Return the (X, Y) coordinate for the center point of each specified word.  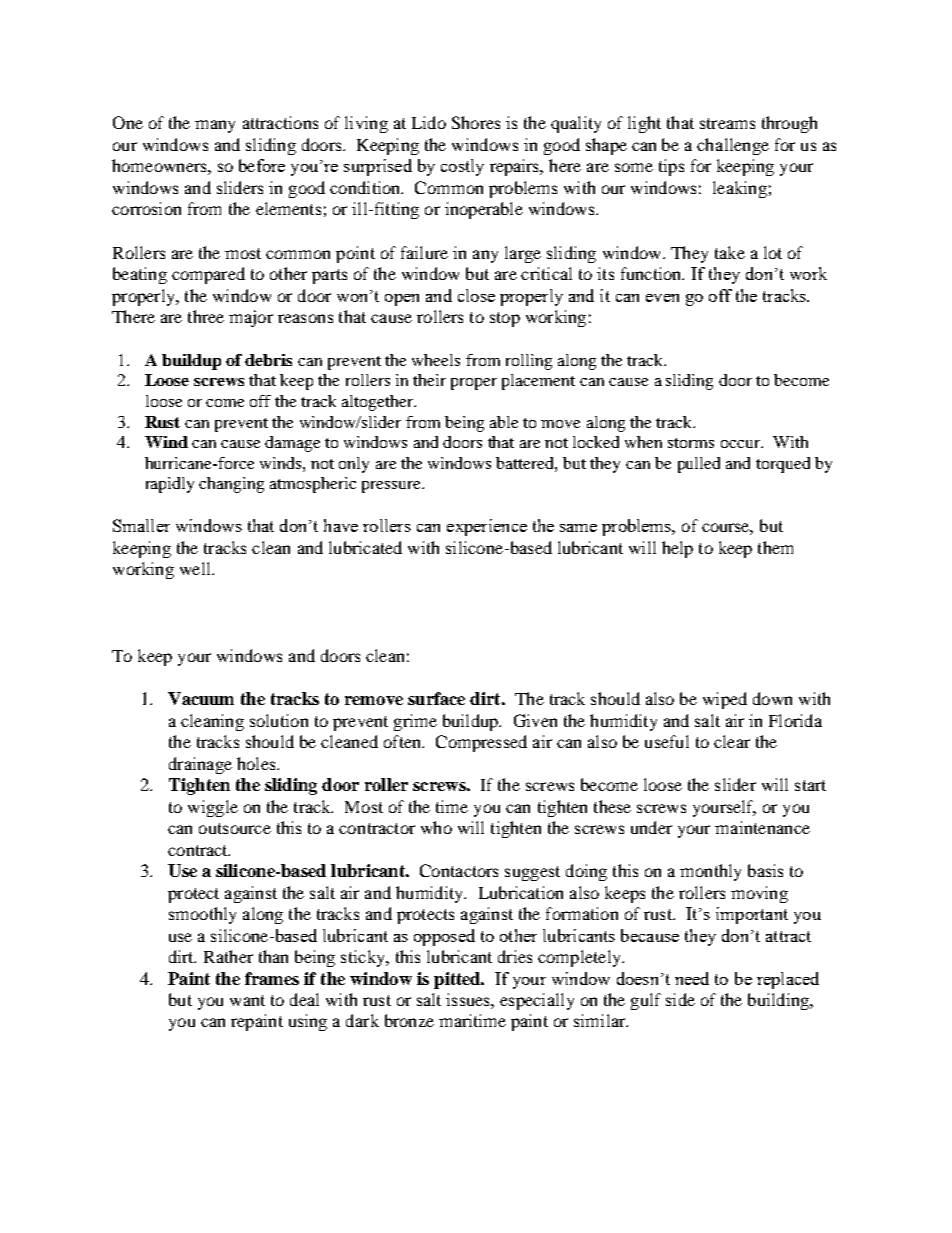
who (436, 827)
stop (505, 319)
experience (487, 527)
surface (436, 698)
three (206, 316)
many (215, 126)
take (730, 252)
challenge (733, 146)
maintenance (762, 827)
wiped (725, 700)
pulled (699, 465)
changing (231, 485)
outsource (235, 828)
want (247, 1000)
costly (462, 167)
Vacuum (201, 698)
